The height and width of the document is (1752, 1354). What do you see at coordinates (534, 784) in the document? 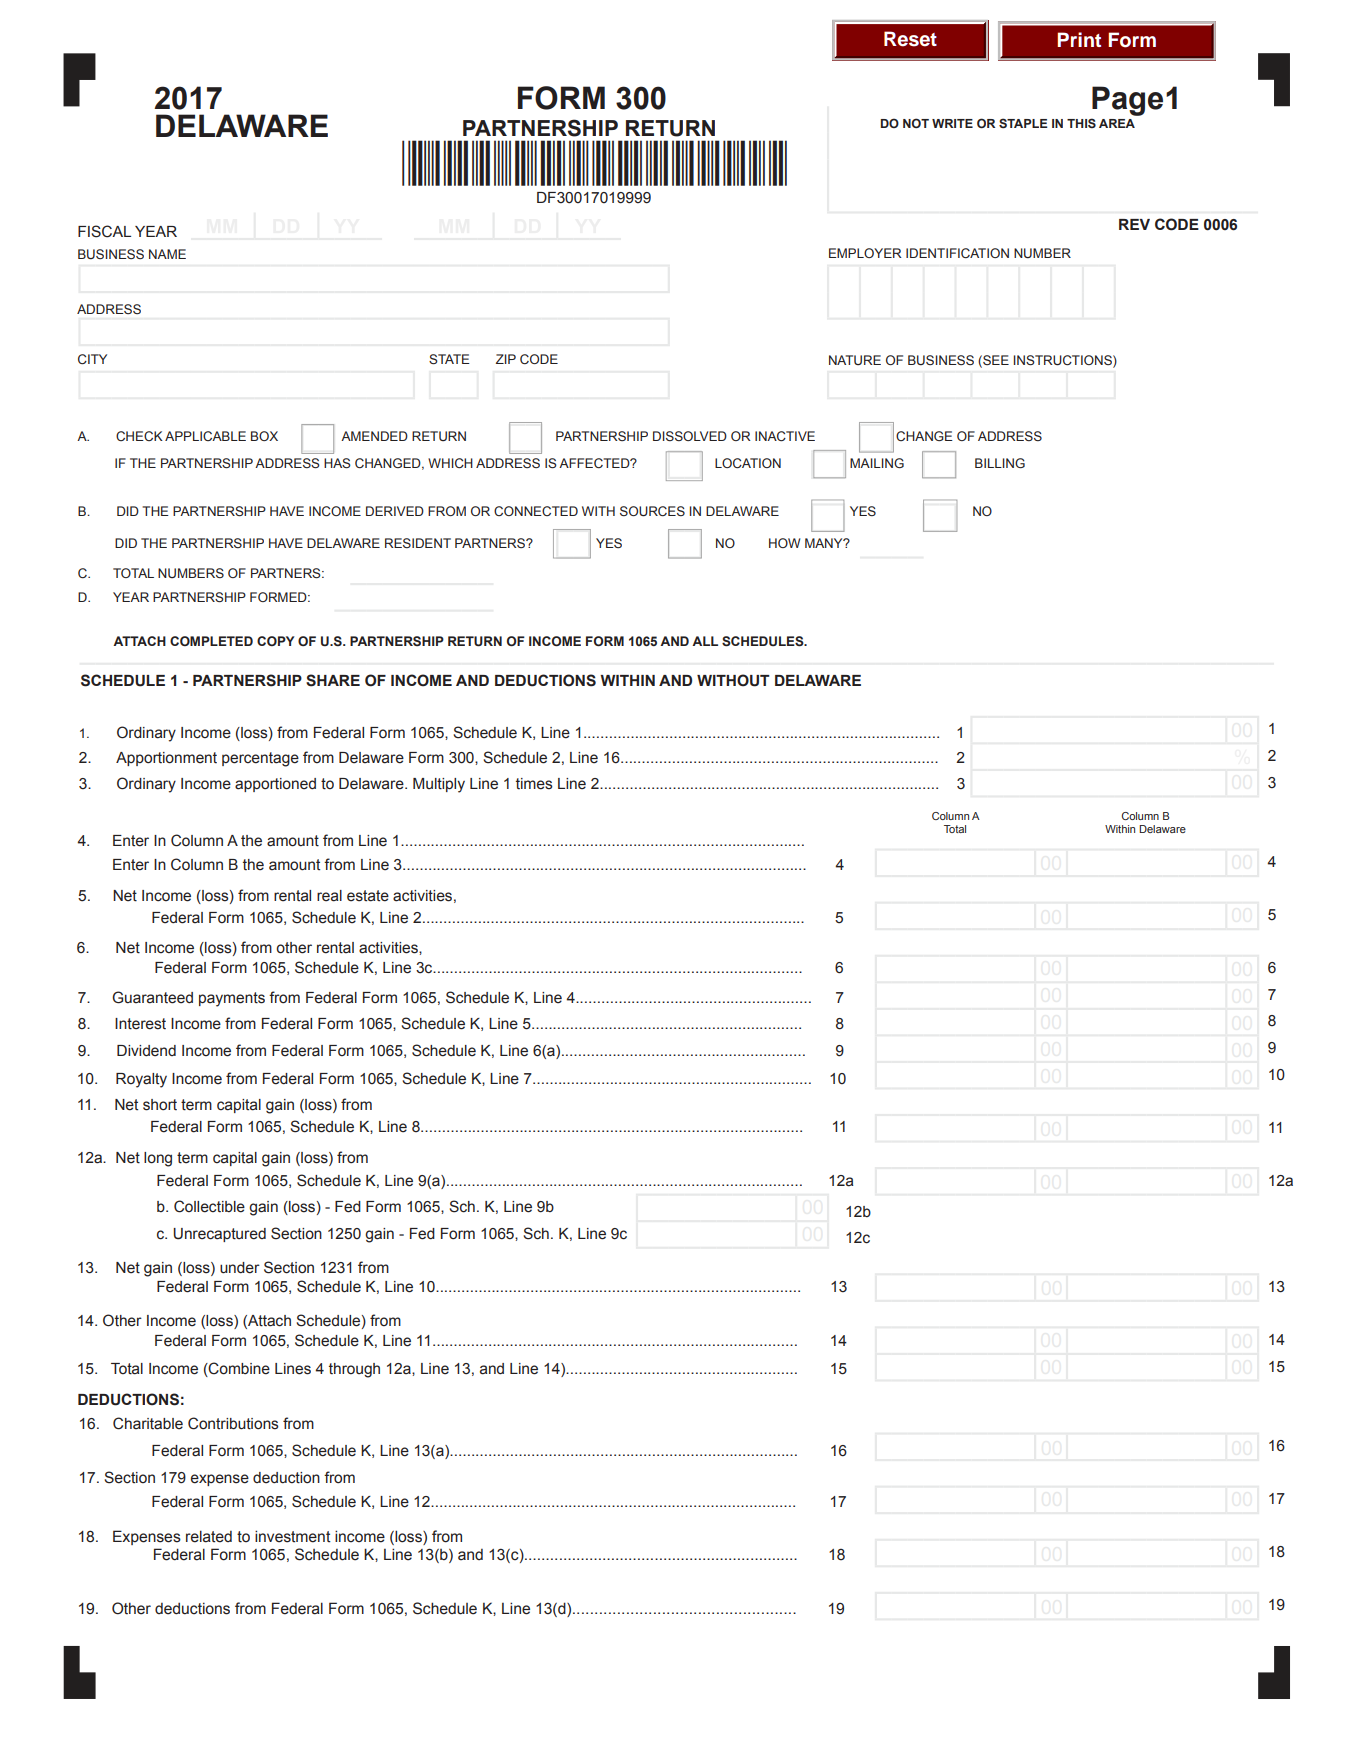
I see `times` at bounding box center [534, 784].
